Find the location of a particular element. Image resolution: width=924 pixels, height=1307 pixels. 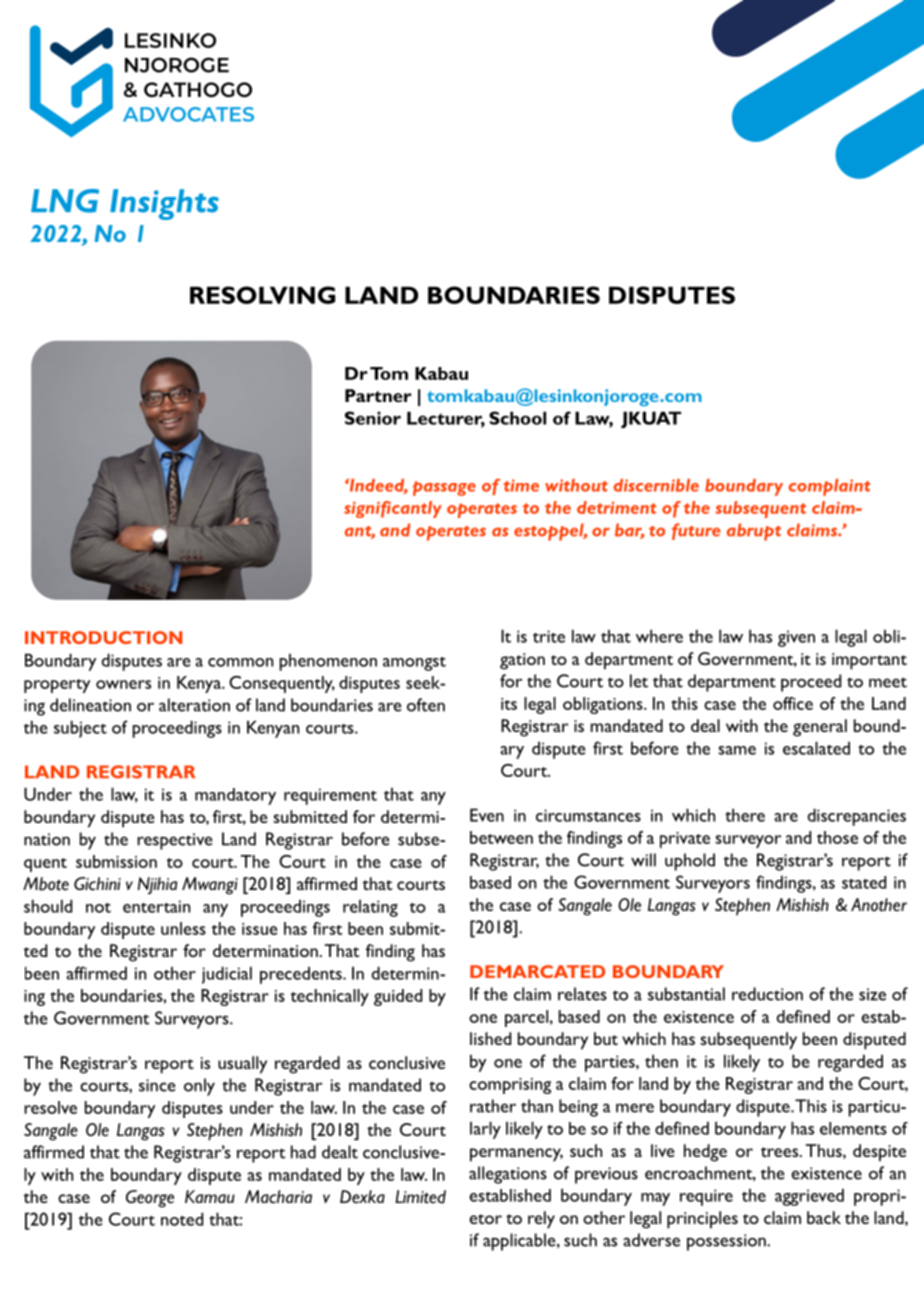

office is located at coordinates (793, 703).
